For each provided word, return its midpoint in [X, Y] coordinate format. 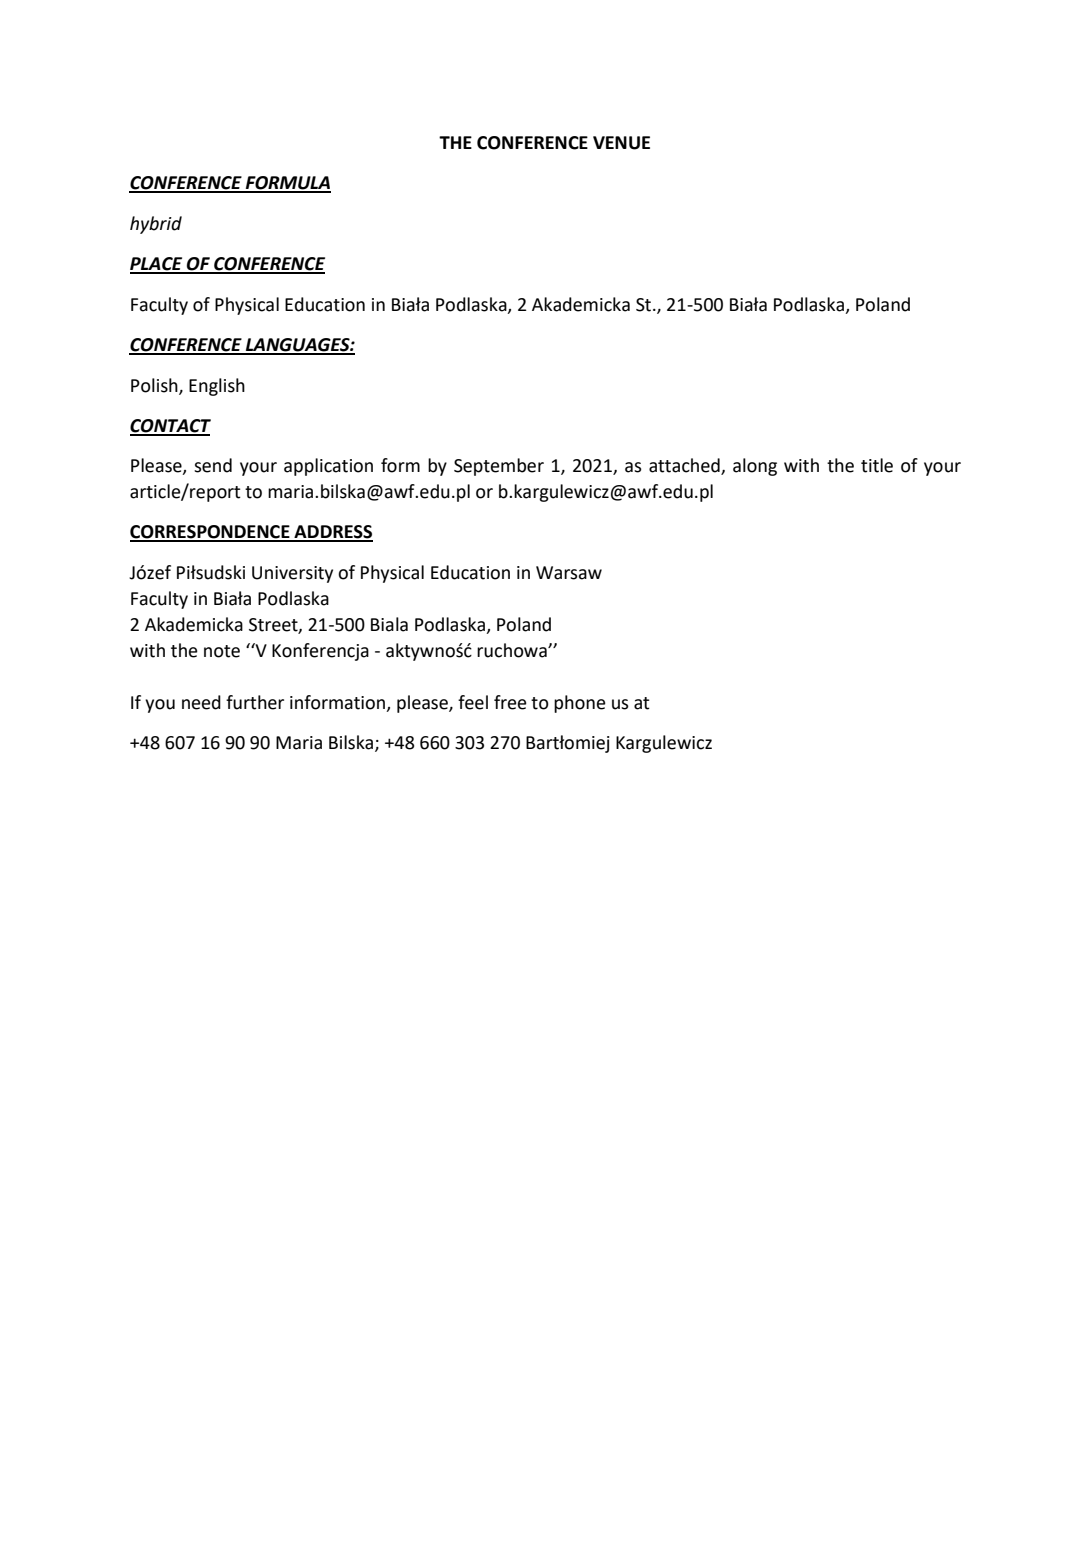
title [877, 465]
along [755, 467]
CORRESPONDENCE [211, 533]
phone [580, 704]
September [499, 467]
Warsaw [569, 573]
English [217, 387]
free [510, 702]
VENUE [621, 143]
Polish [155, 386]
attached [685, 466]
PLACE [157, 265]
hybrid [156, 225]
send [213, 465]
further [255, 702]
